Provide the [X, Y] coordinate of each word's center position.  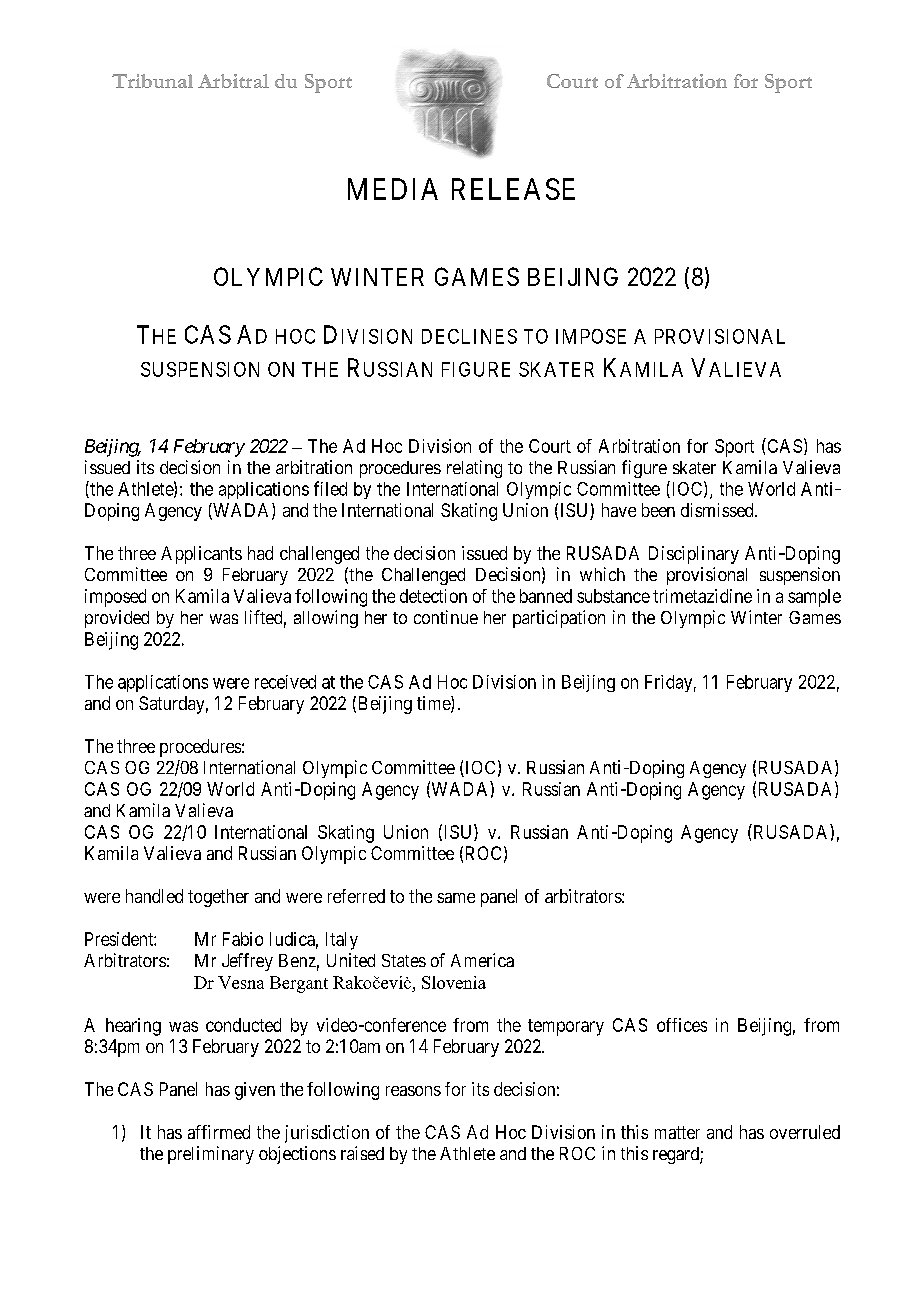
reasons [413, 1091]
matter [677, 1132]
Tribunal [152, 81]
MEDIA [393, 189]
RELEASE [513, 189]
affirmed [219, 1132]
